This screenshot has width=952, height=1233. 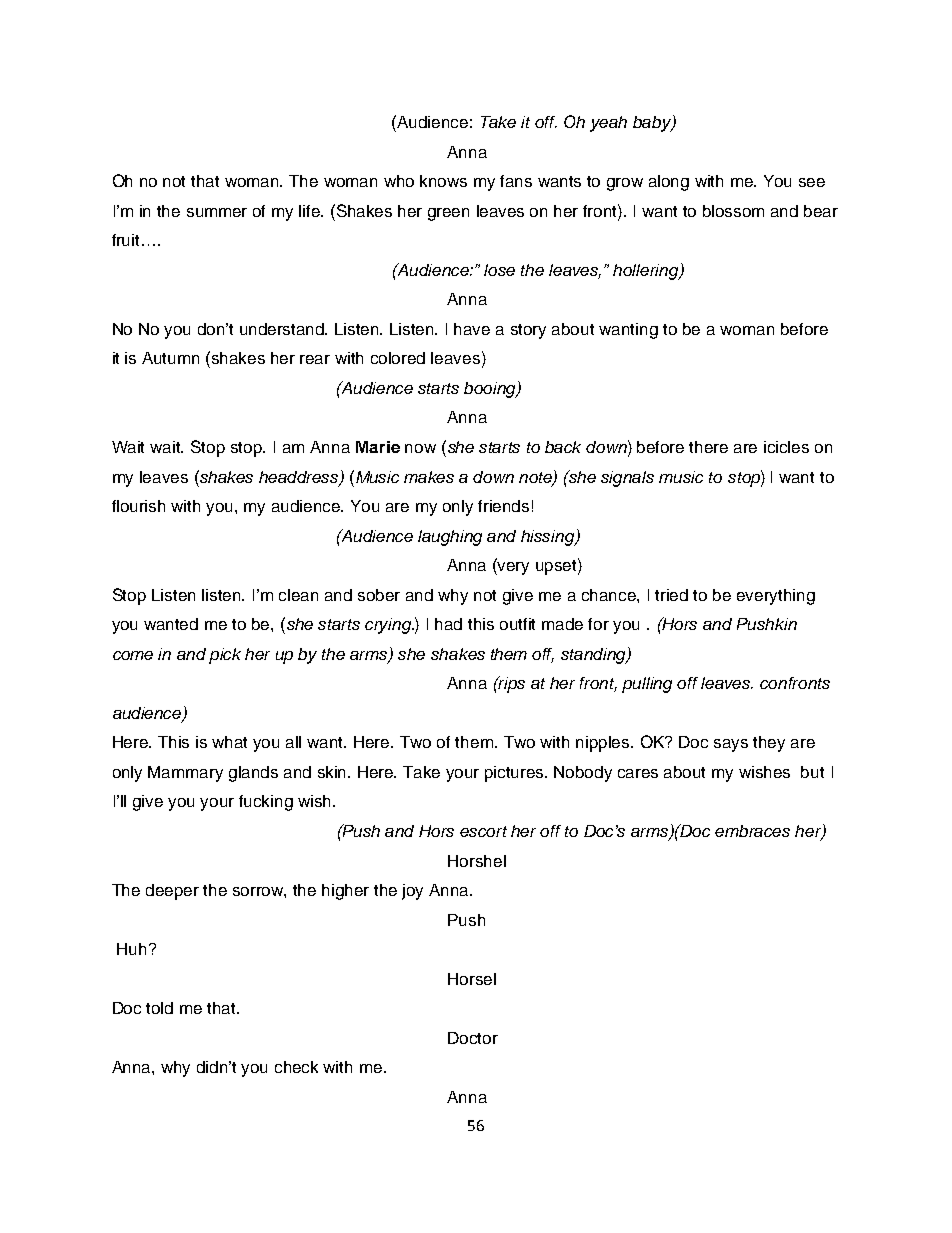 I want to click on along, so click(x=669, y=183).
